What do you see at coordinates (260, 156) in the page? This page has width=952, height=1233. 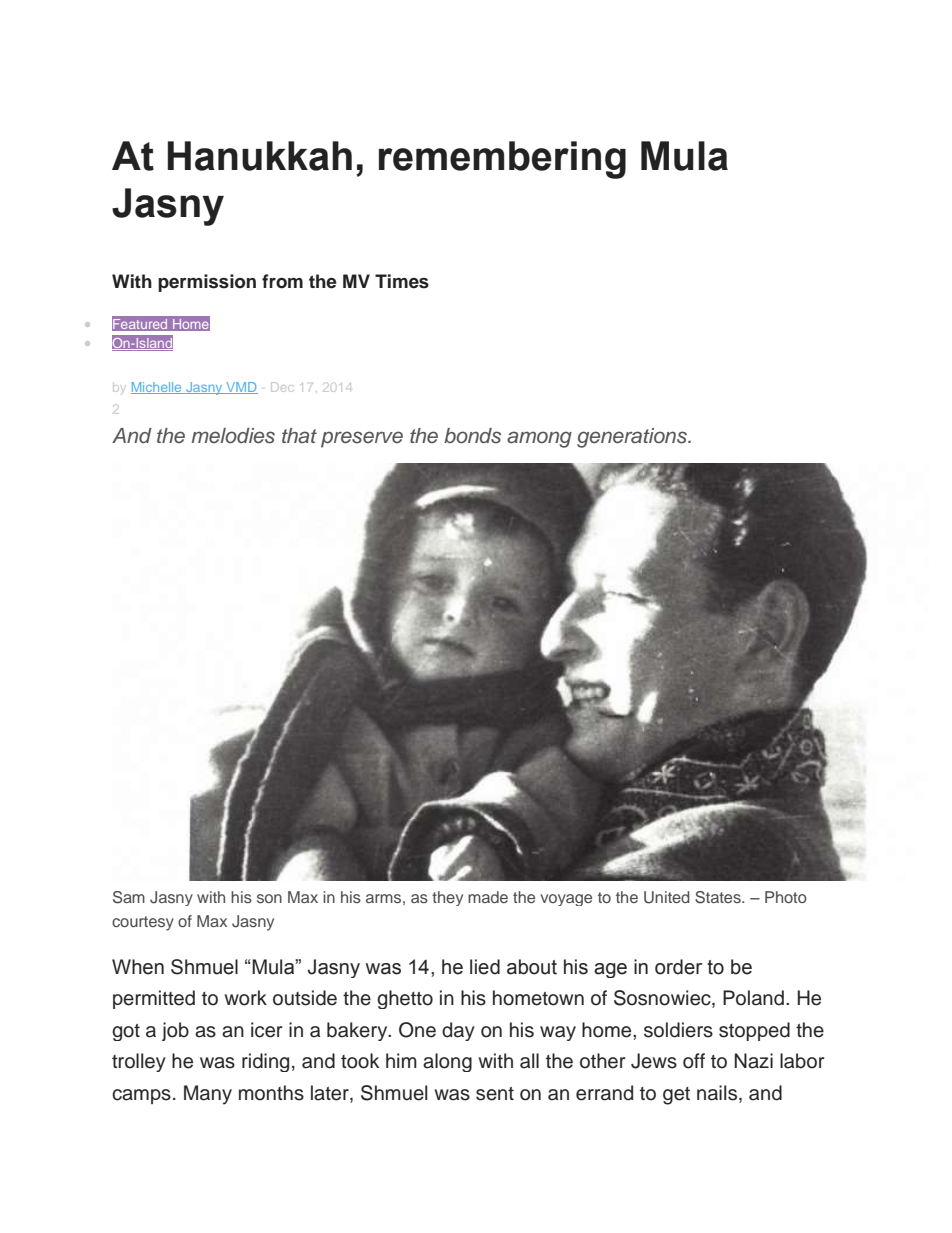 I see `Hanukkah` at bounding box center [260, 156].
